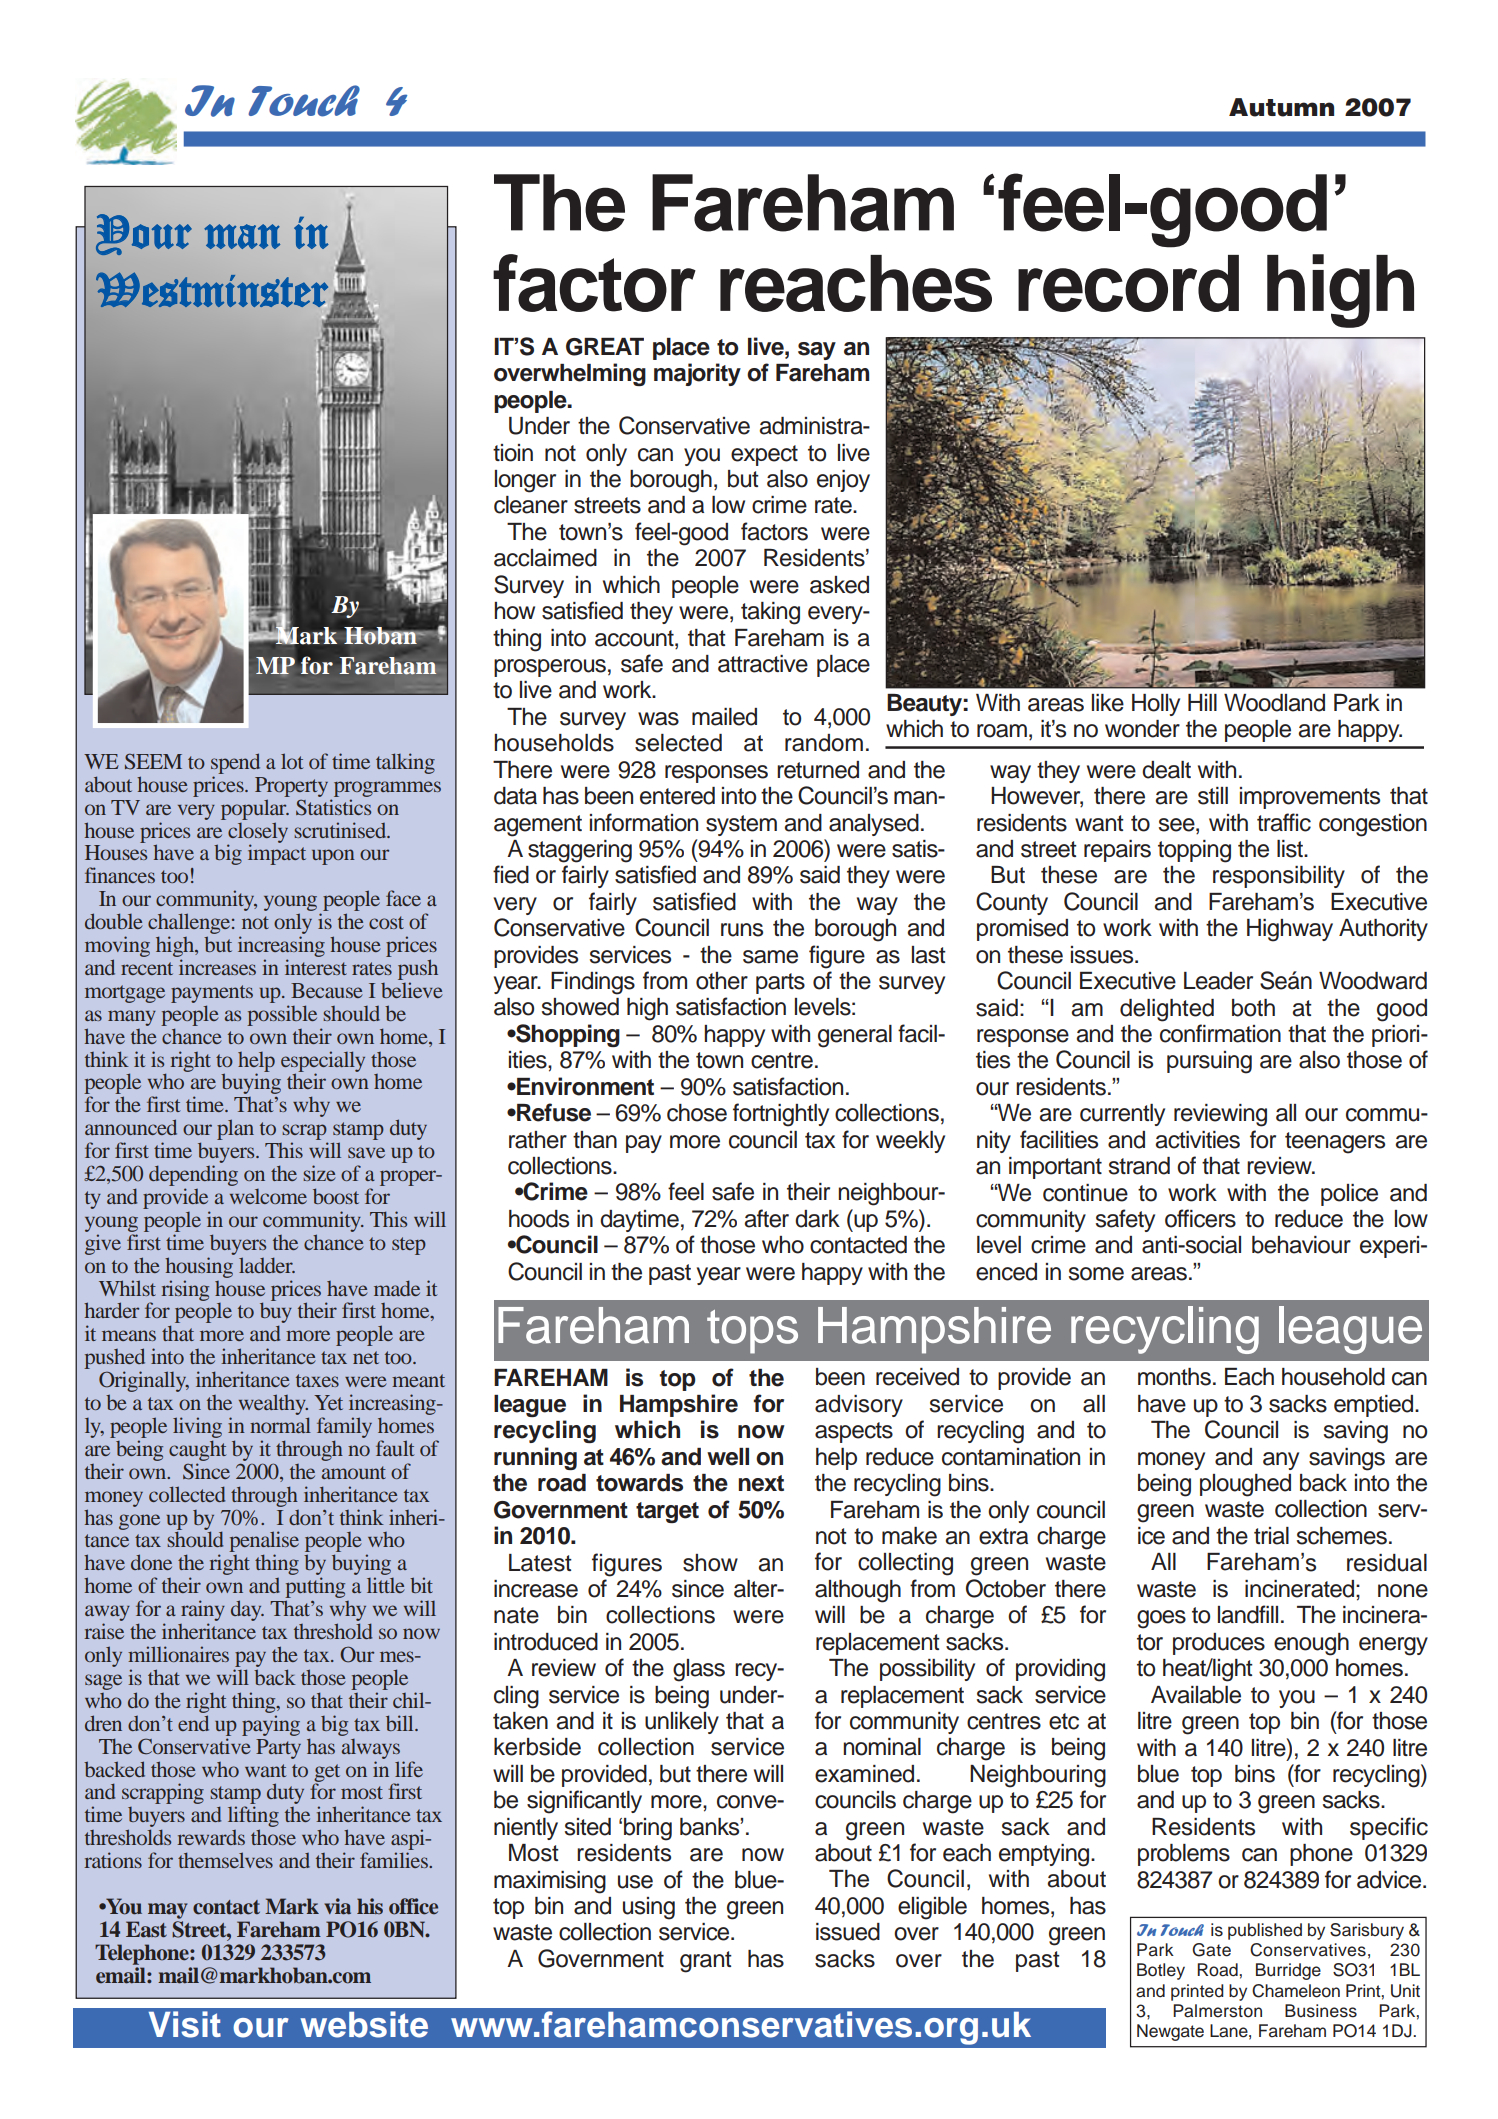 Image resolution: width=1498 pixels, height=2119 pixels. I want to click on say, so click(817, 351).
